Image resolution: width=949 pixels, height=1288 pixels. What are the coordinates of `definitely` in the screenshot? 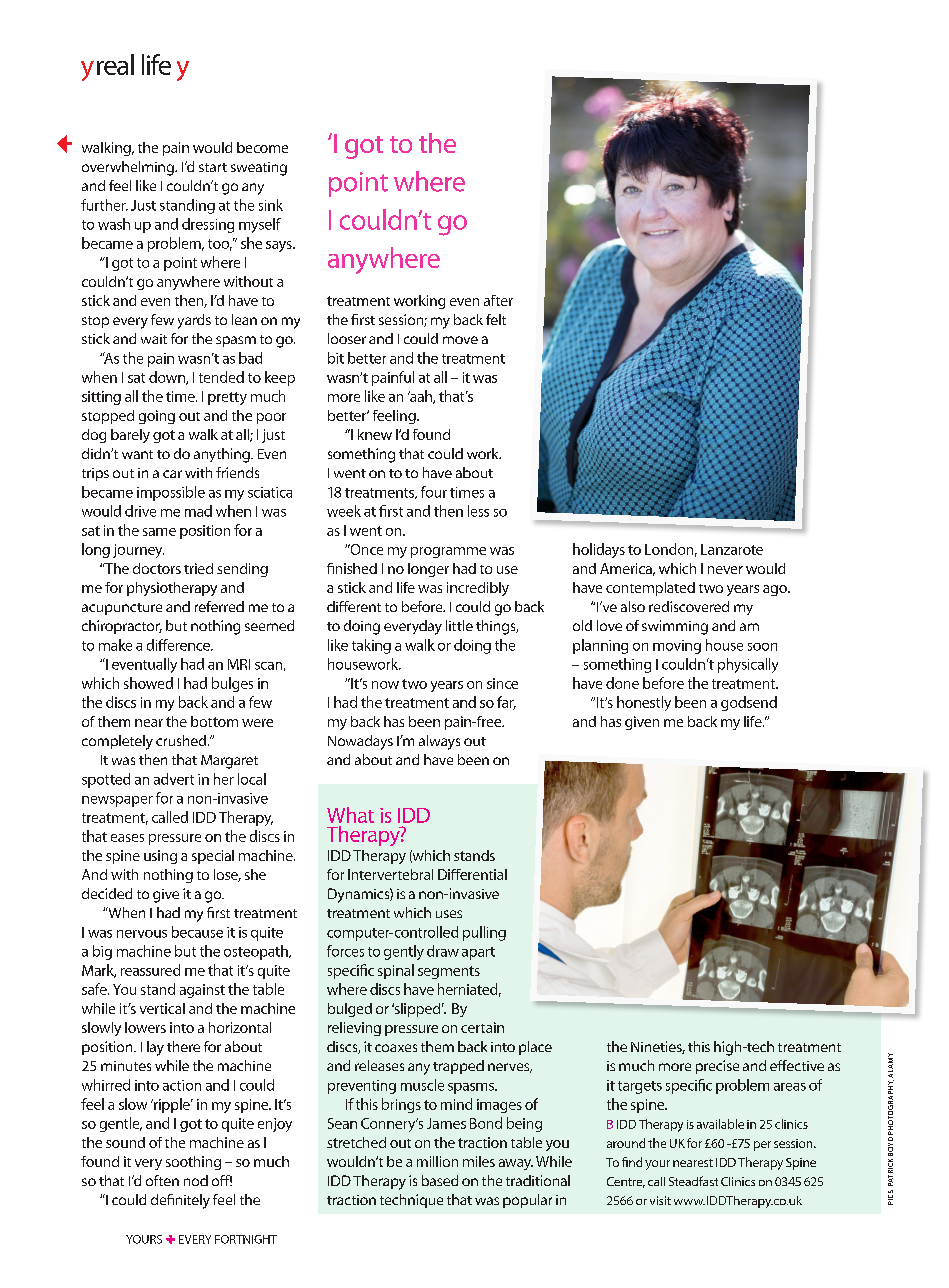 It's located at (180, 1201).
